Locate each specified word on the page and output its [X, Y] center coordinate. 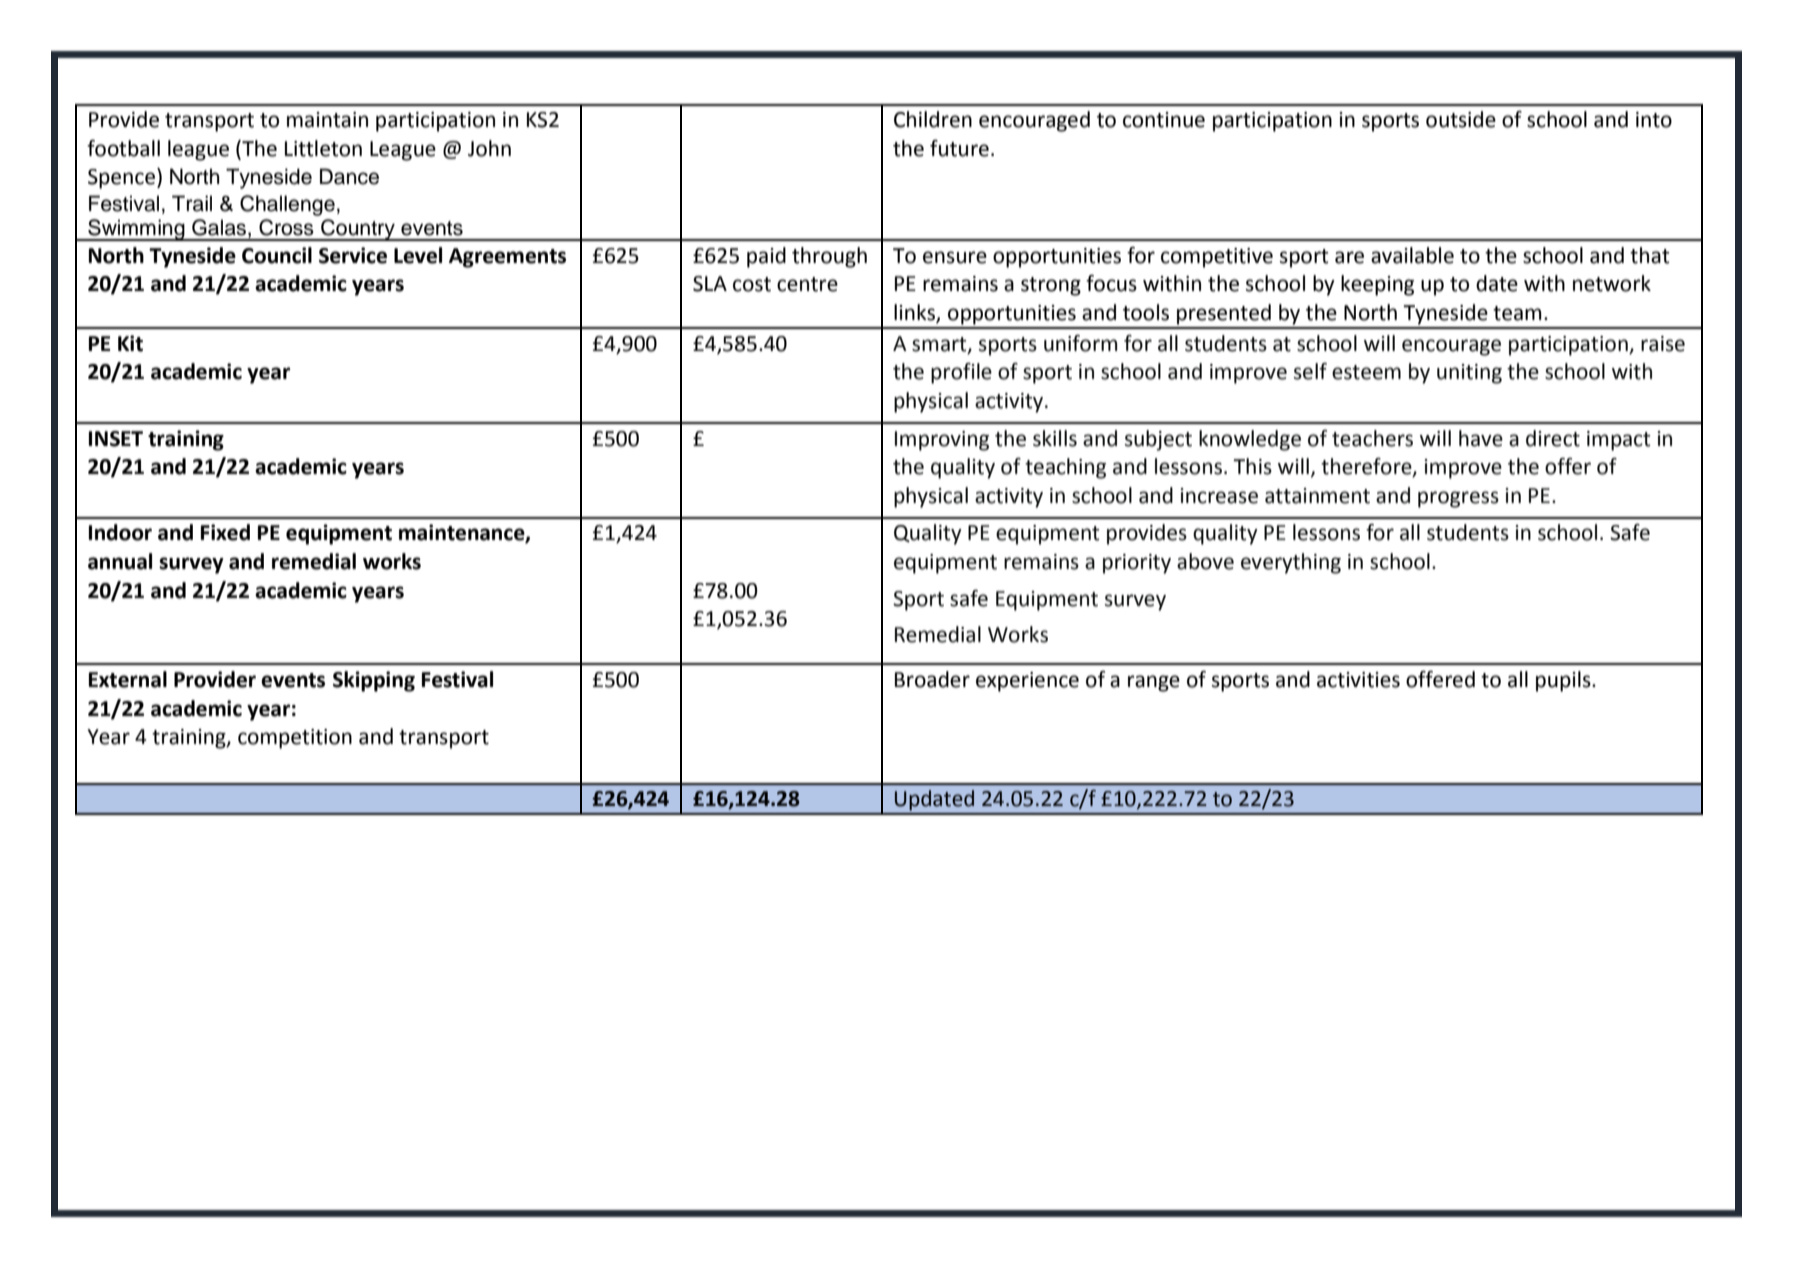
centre [807, 284]
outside [1461, 119]
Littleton [323, 148]
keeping [1377, 285]
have [1481, 438]
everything [1291, 563]
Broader [932, 679]
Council [277, 255]
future [959, 148]
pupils [1564, 681]
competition [295, 739]
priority [1137, 564]
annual [120, 561]
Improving [942, 441]
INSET [116, 439]
